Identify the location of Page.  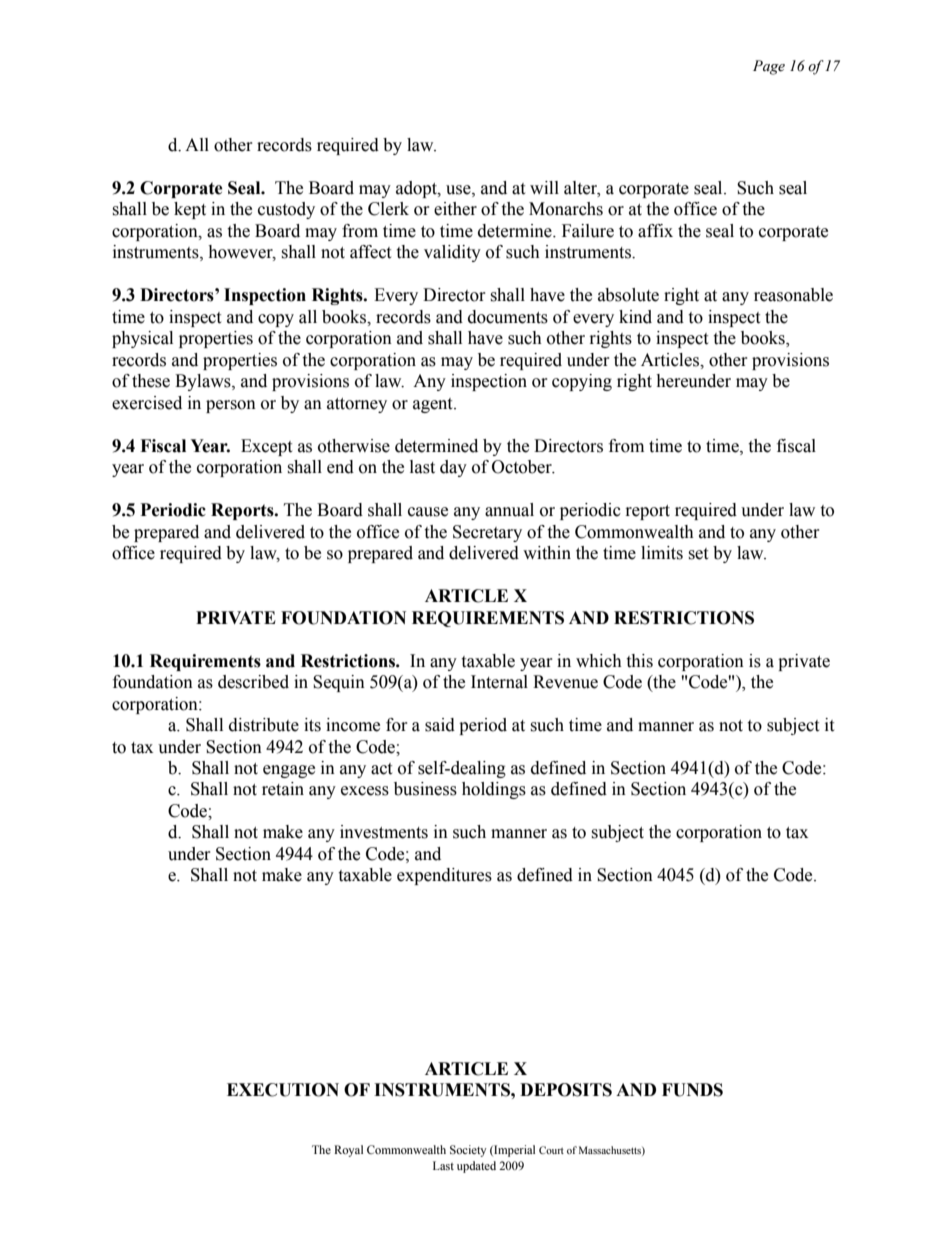
(769, 67).
